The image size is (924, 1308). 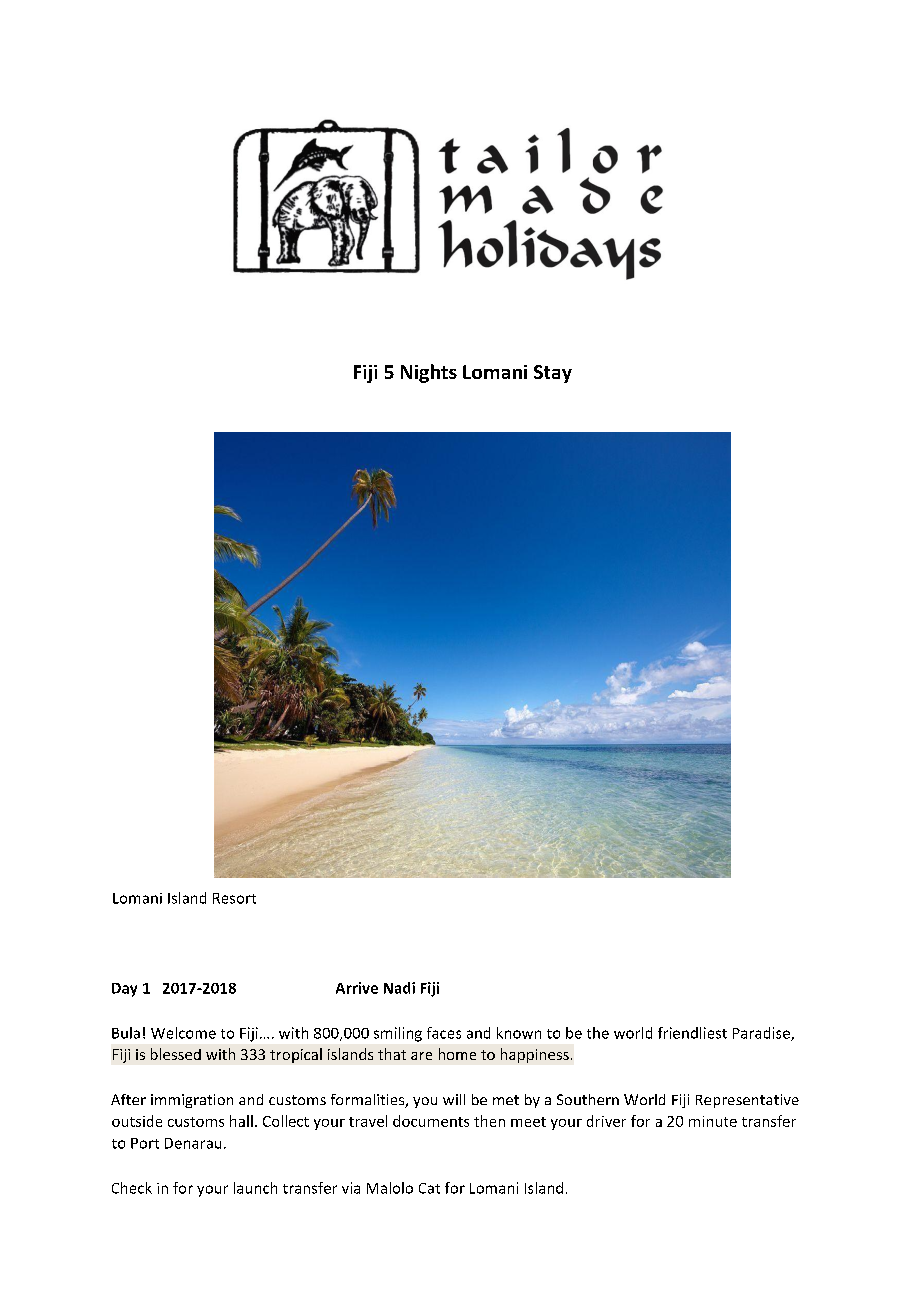 I want to click on Day, so click(x=124, y=990).
